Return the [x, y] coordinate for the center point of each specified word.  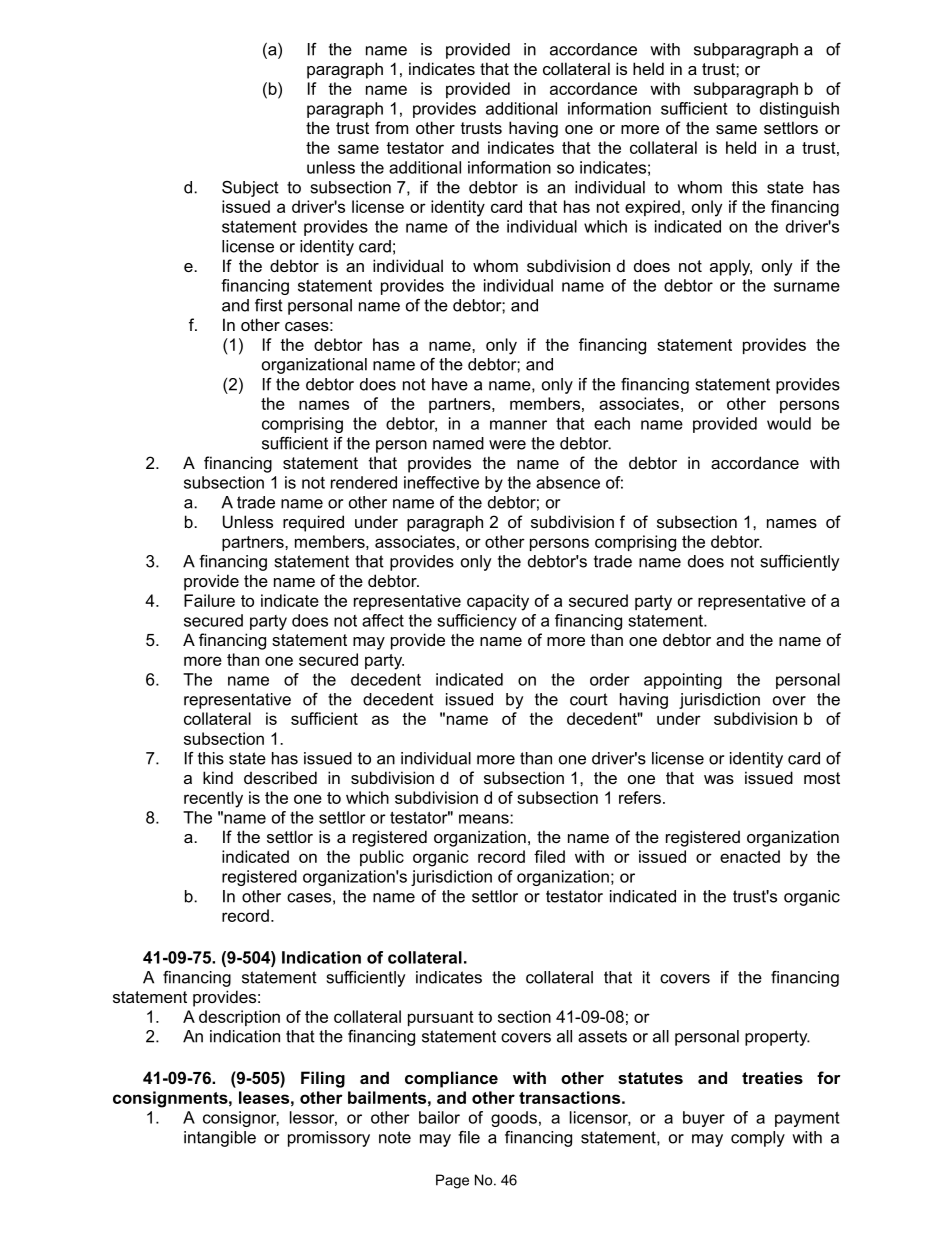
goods [514, 1119]
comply [758, 1139]
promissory [329, 1139]
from [391, 127]
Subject [250, 189]
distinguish [799, 110]
